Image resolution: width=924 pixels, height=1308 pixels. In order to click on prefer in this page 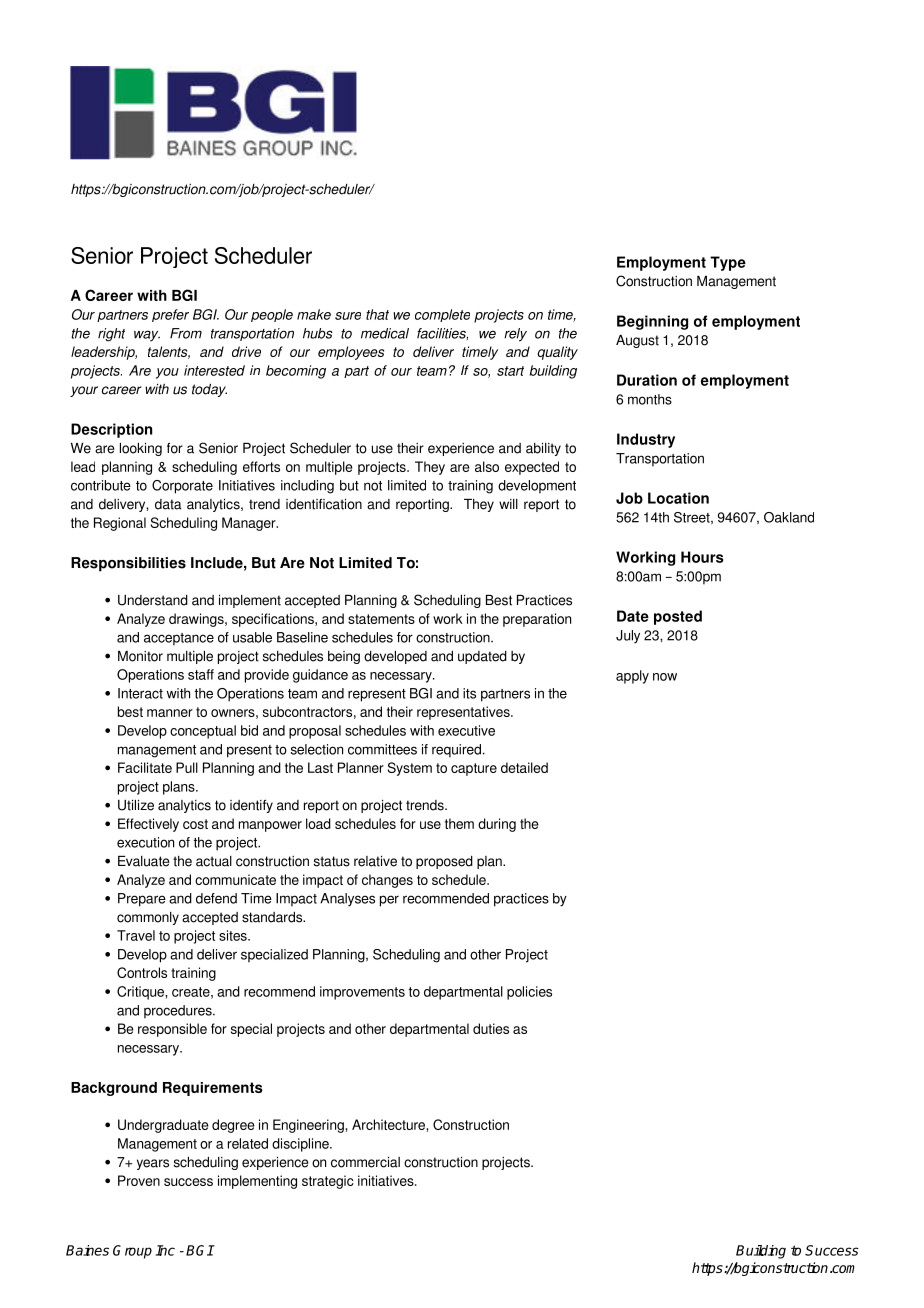, I will do `click(170, 315)`.
